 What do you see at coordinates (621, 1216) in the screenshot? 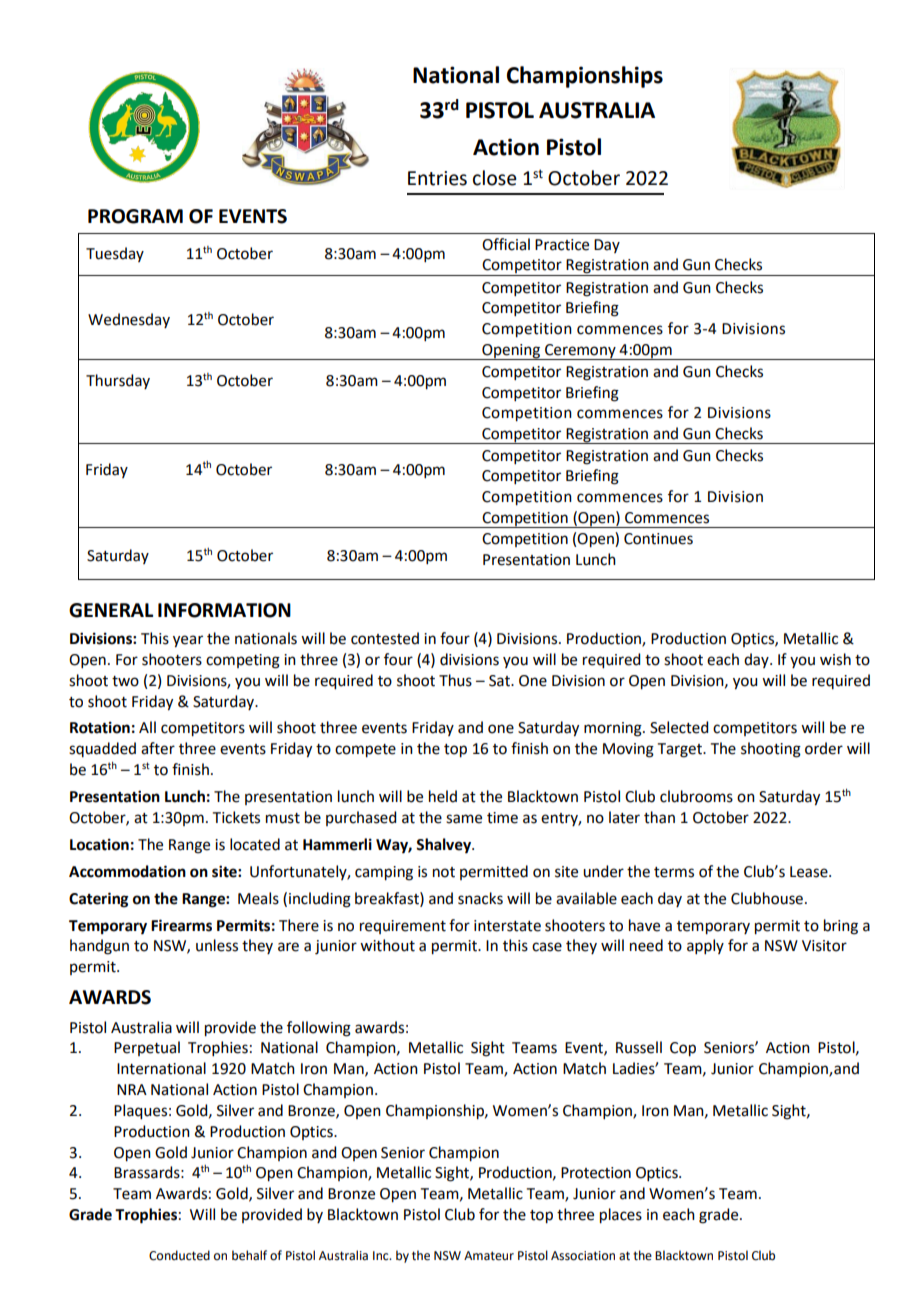
I see `places` at bounding box center [621, 1216].
